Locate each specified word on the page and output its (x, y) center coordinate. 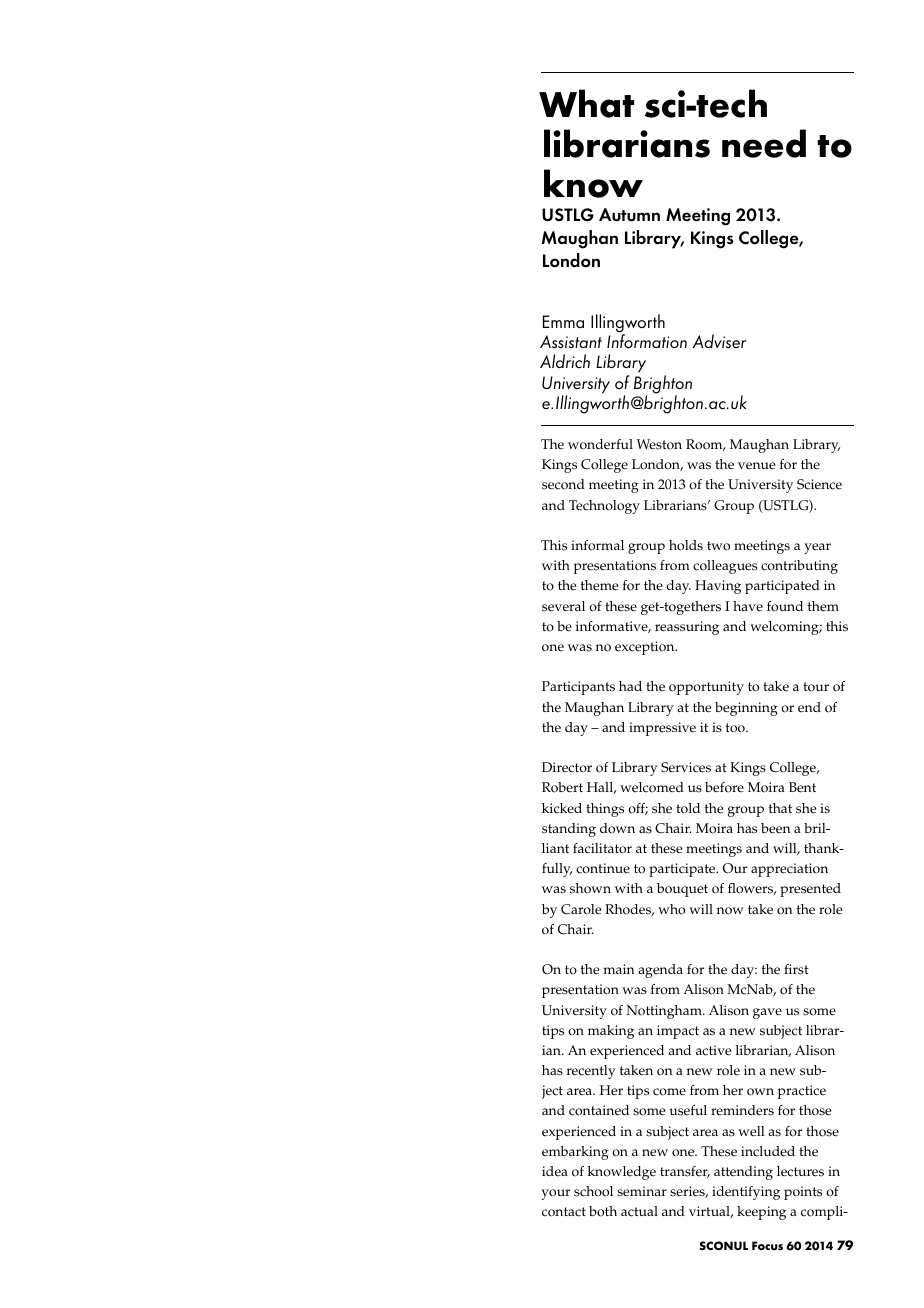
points (803, 1193)
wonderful (600, 444)
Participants (578, 688)
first (796, 969)
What (586, 103)
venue (756, 466)
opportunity (706, 688)
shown (590, 888)
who (671, 909)
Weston (659, 444)
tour (816, 687)
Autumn (629, 215)
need (764, 143)
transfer (685, 1172)
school (593, 1191)
